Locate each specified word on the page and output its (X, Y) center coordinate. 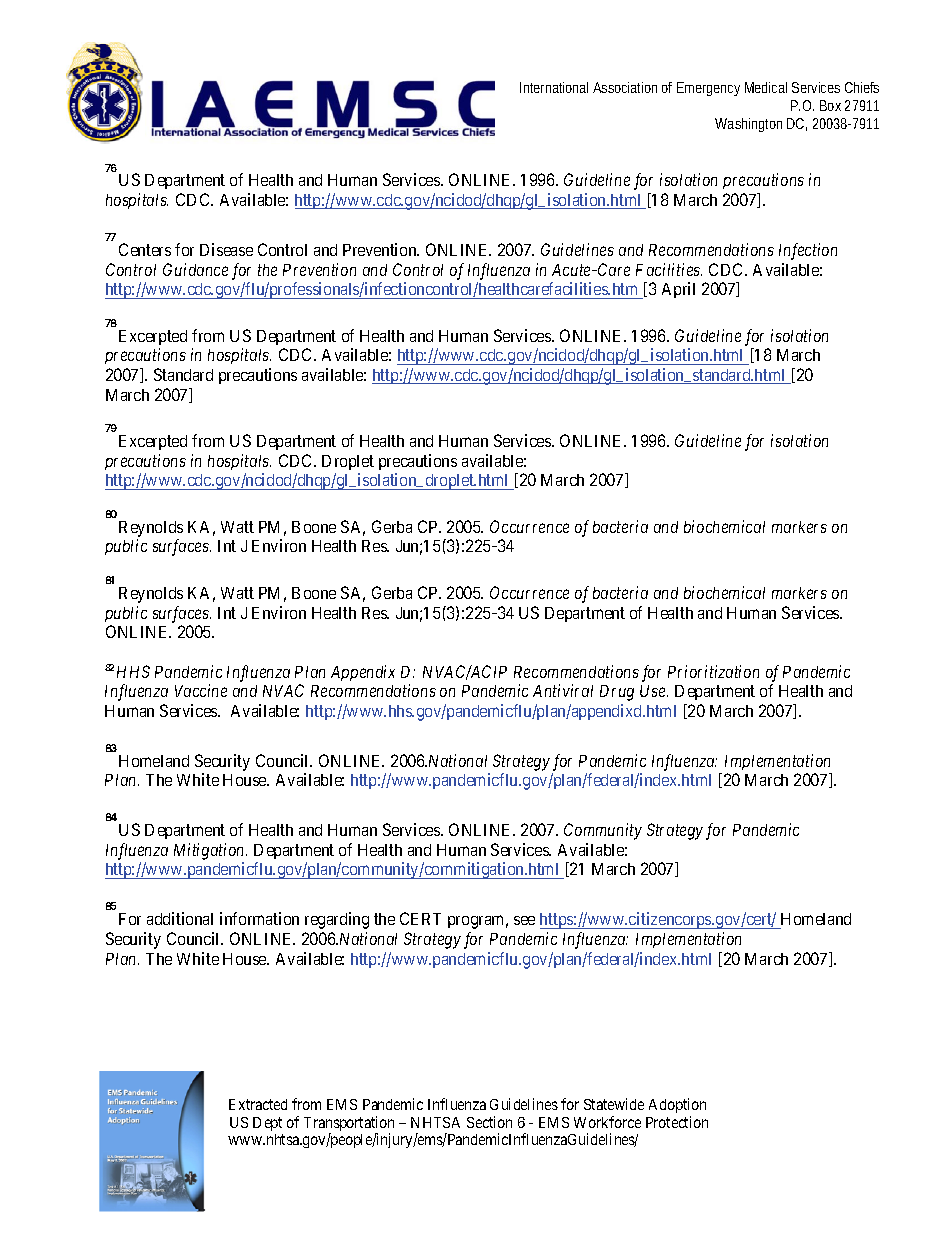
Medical (766, 87)
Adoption (677, 1105)
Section (489, 1122)
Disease (226, 249)
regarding (337, 920)
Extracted (258, 1104)
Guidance (195, 269)
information (259, 918)
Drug (617, 693)
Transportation (349, 1125)
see (524, 920)
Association (628, 87)
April (678, 290)
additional (180, 918)
